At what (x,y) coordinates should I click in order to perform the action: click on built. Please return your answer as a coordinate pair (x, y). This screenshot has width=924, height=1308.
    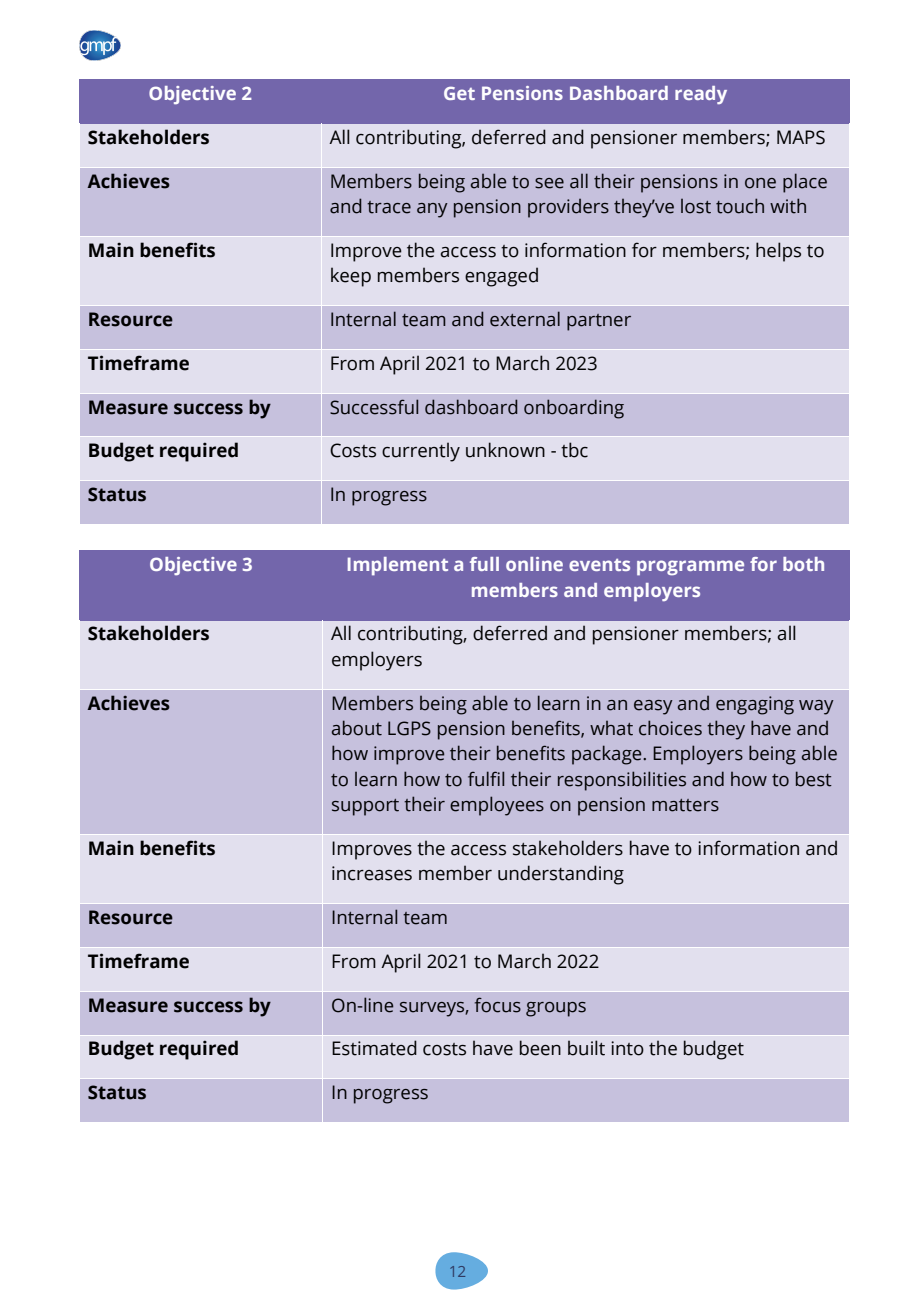
    Looking at the image, I should click on (586, 1048).
